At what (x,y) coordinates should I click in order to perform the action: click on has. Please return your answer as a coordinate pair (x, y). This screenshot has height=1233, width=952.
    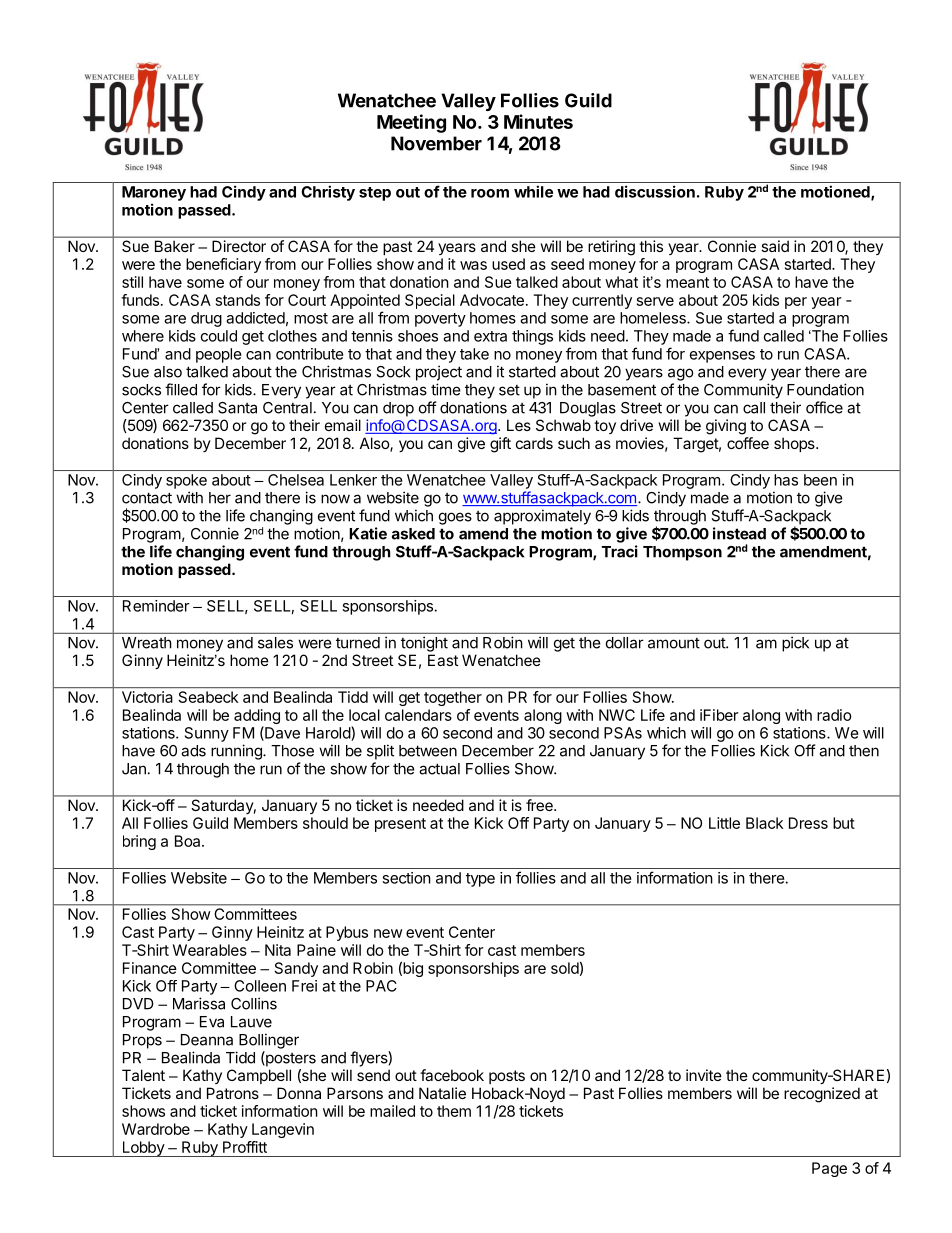
    Looking at the image, I should click on (786, 480).
